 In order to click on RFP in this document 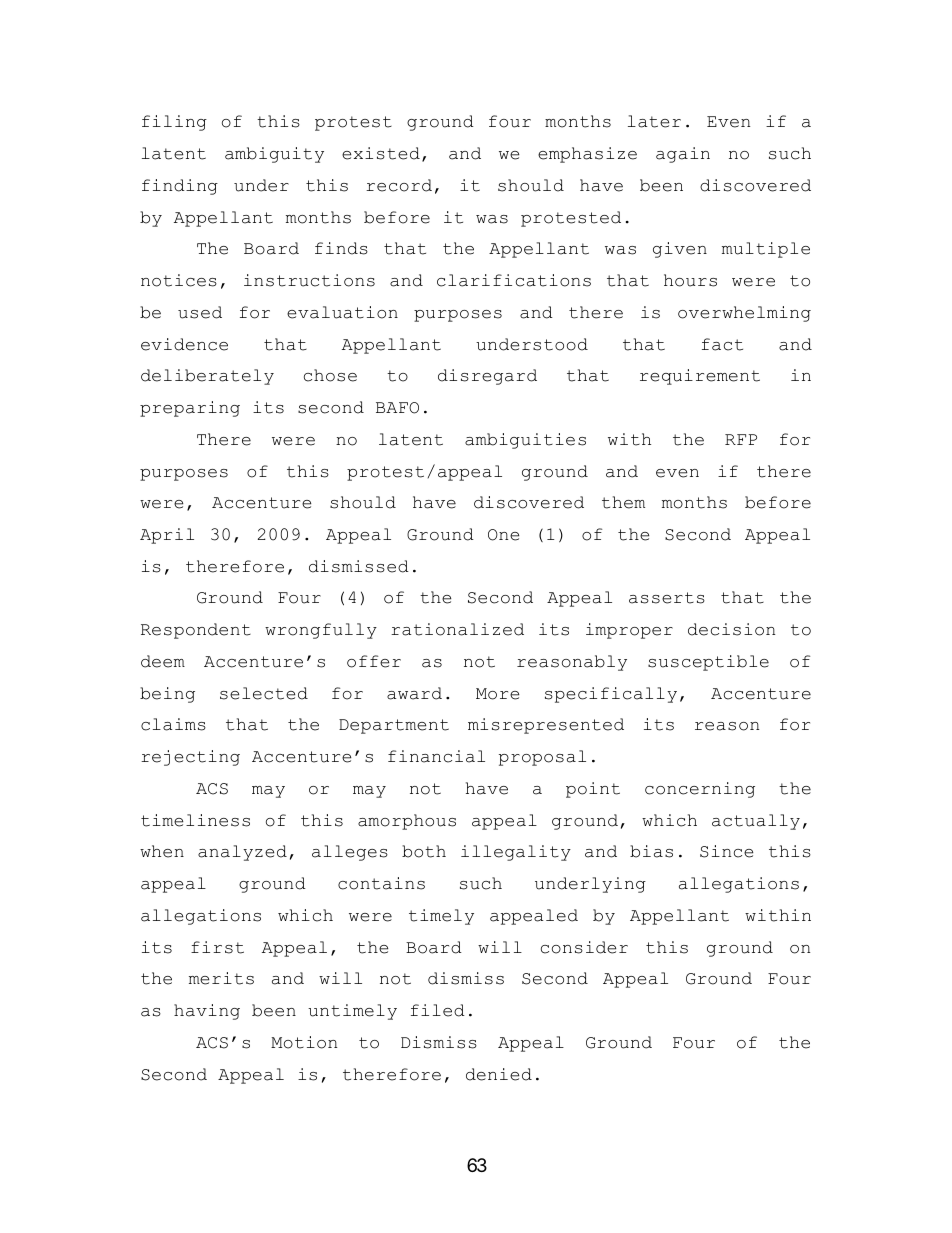, I will do `click(741, 439)`.
